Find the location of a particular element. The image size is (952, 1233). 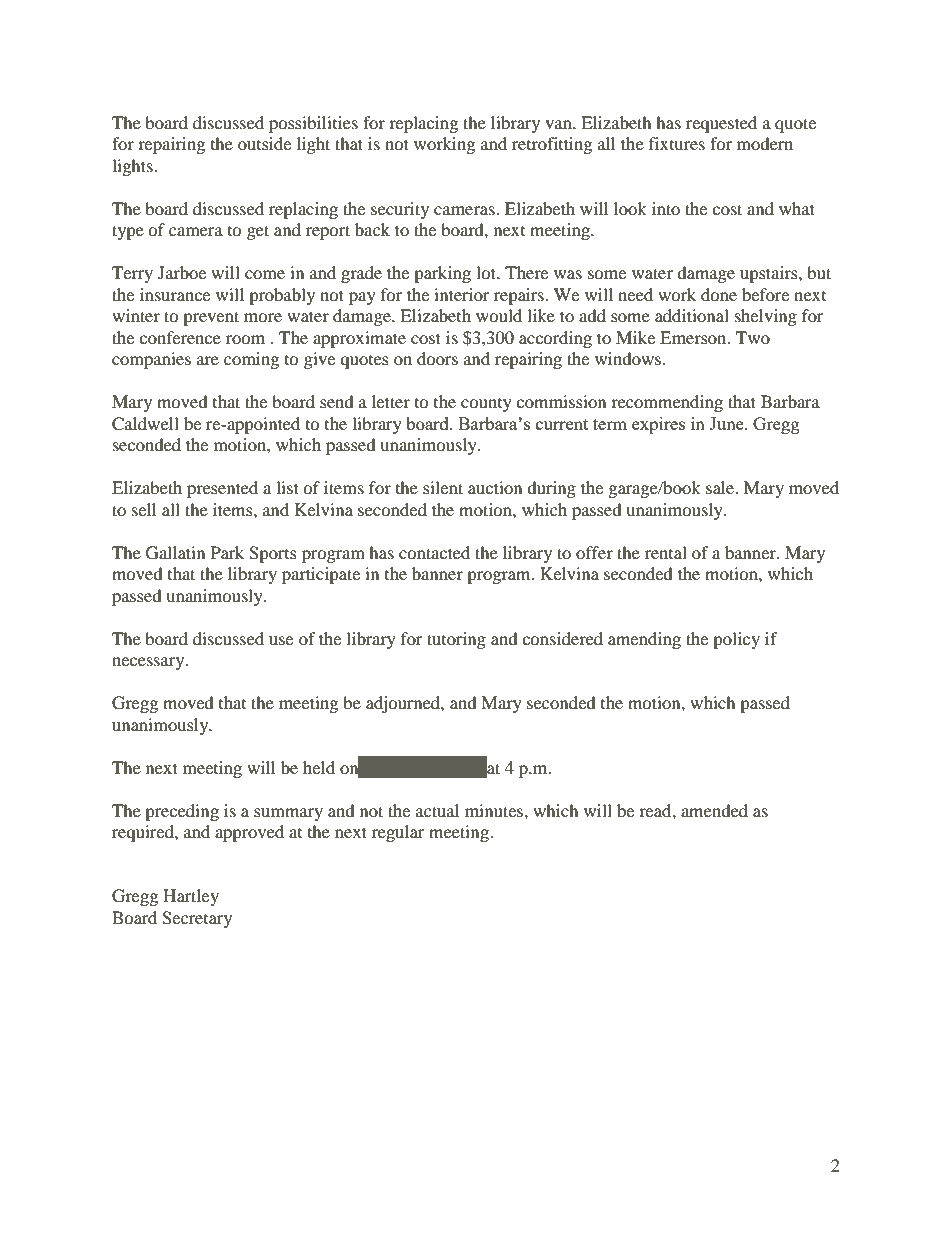

Two is located at coordinates (753, 337).
